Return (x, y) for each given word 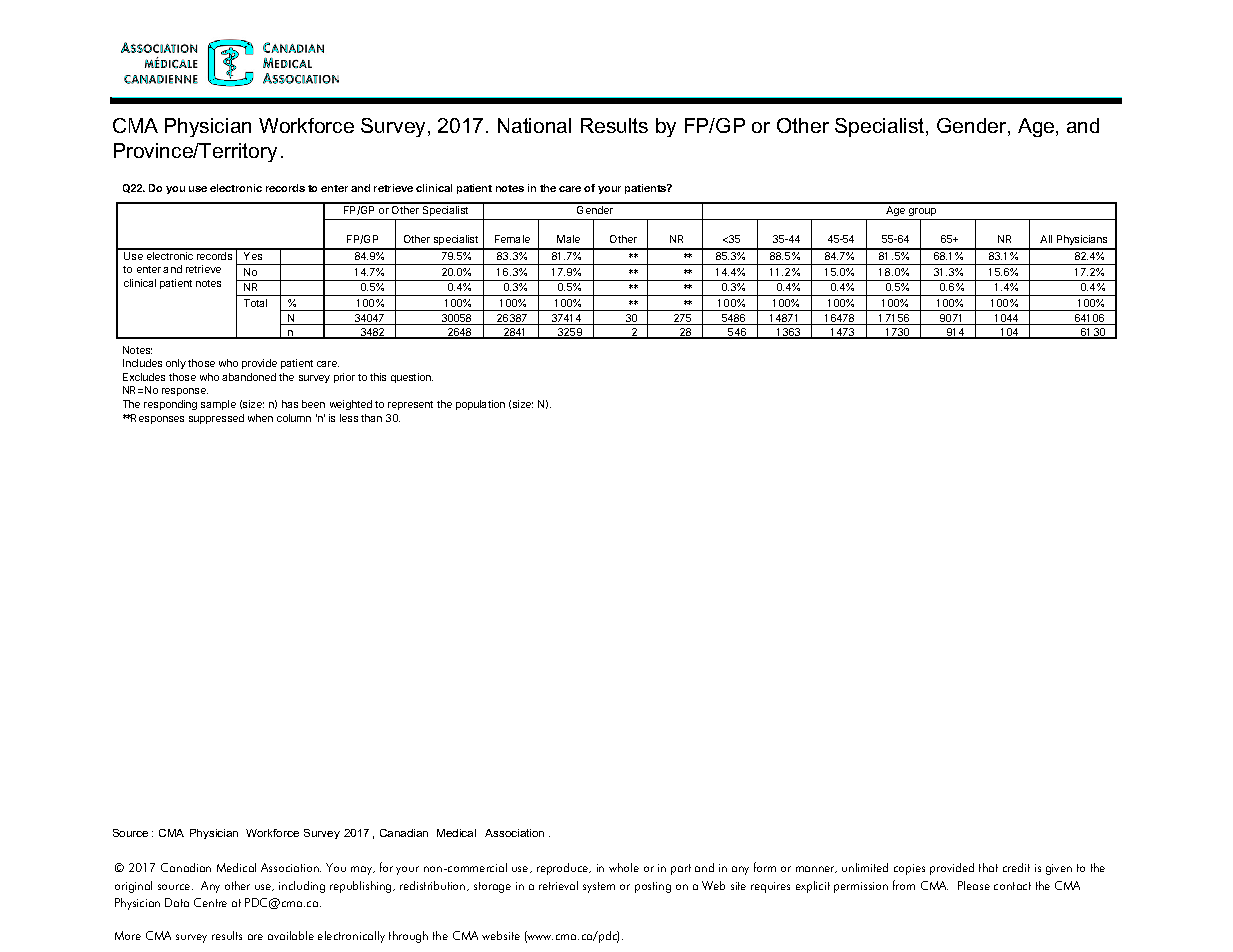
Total (255, 303)
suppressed (216, 419)
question (412, 378)
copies (909, 869)
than (371, 418)
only (176, 364)
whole (624, 867)
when (260, 418)
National (534, 125)
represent (410, 405)
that (988, 867)
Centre (210, 902)
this (378, 377)
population (480, 405)
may (363, 870)
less (349, 418)
